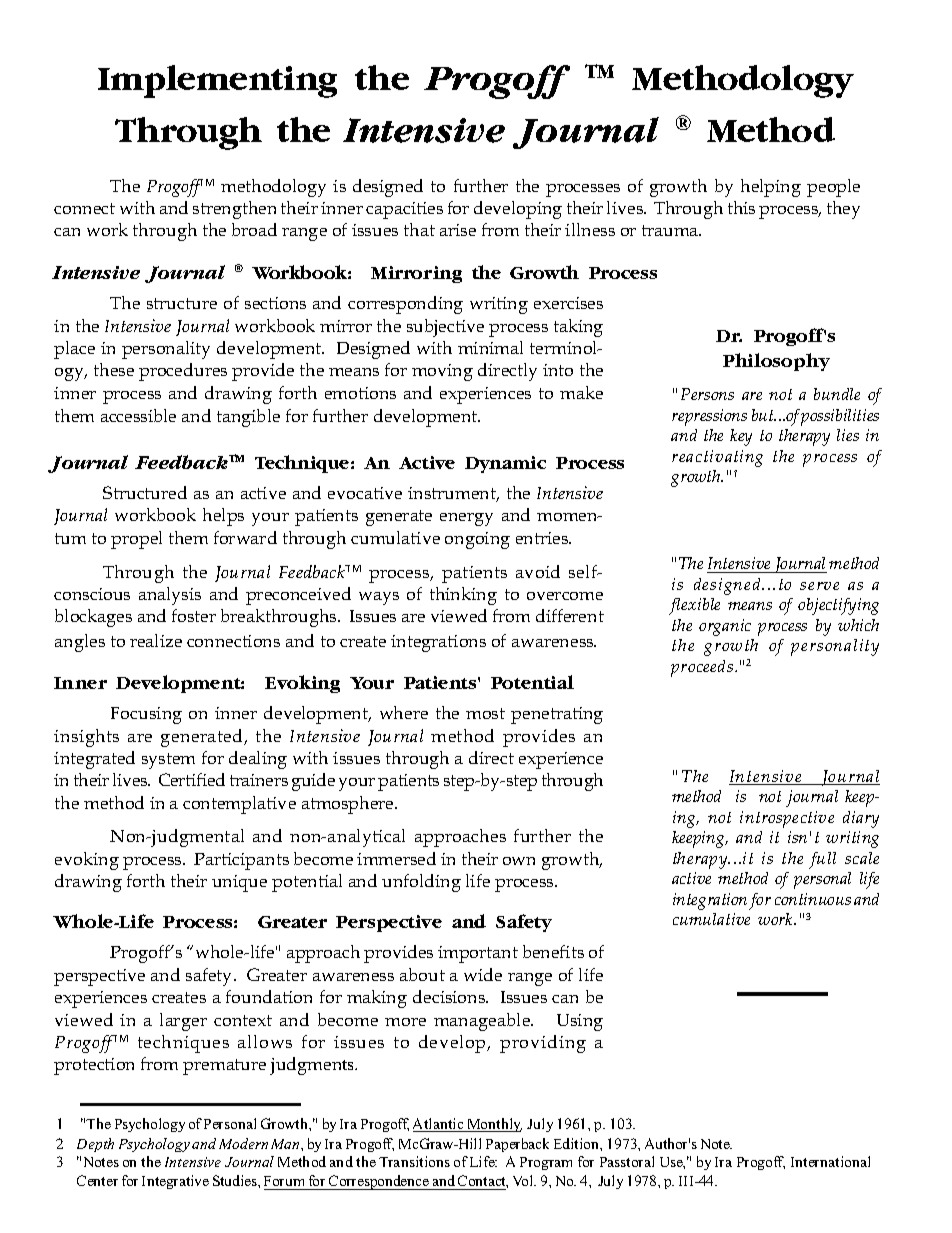 The height and width of the screenshot is (1233, 952). What do you see at coordinates (156, 640) in the screenshot?
I see `realize` at bounding box center [156, 640].
